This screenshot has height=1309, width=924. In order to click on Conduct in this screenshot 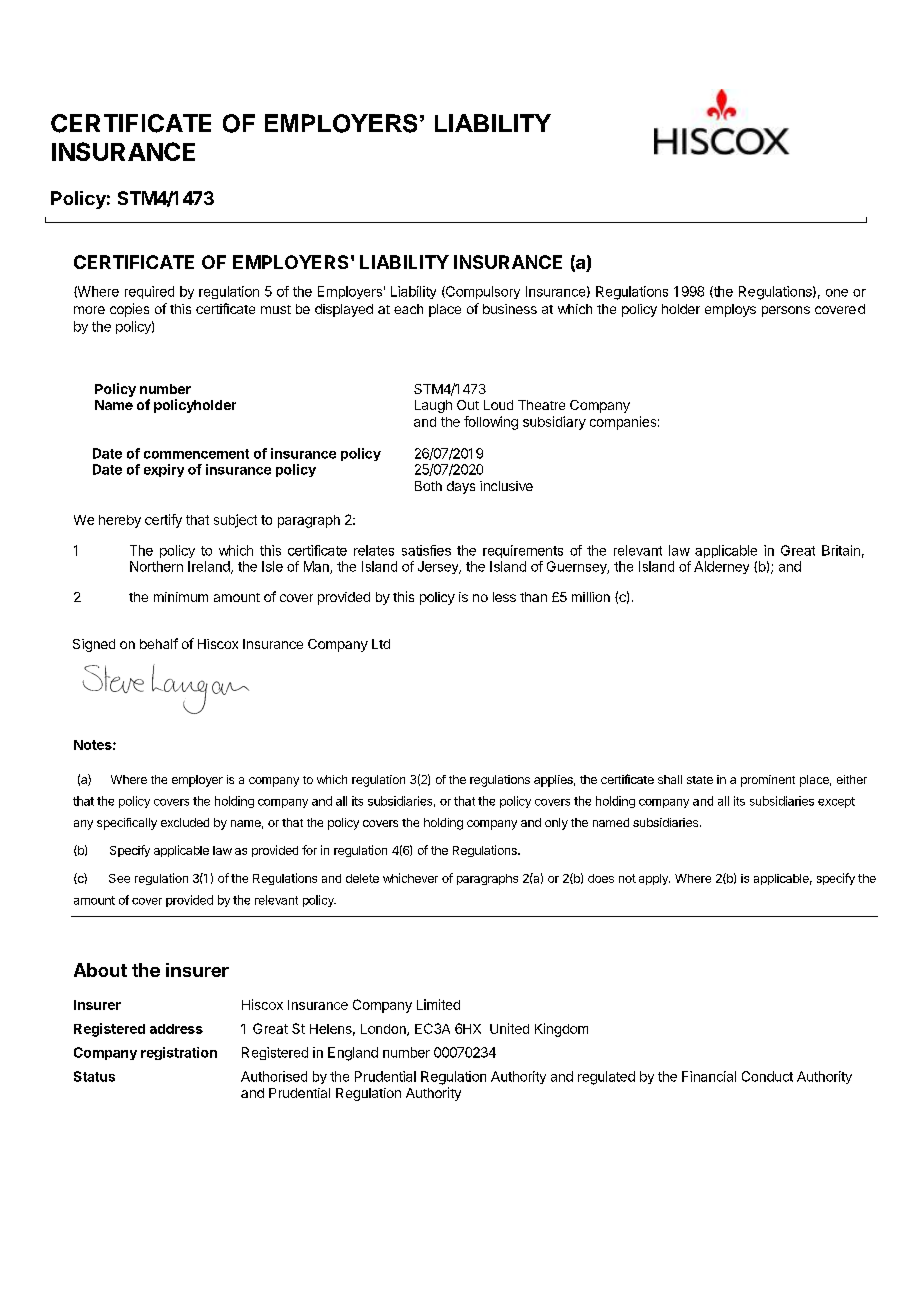, I will do `click(767, 1076)`.
